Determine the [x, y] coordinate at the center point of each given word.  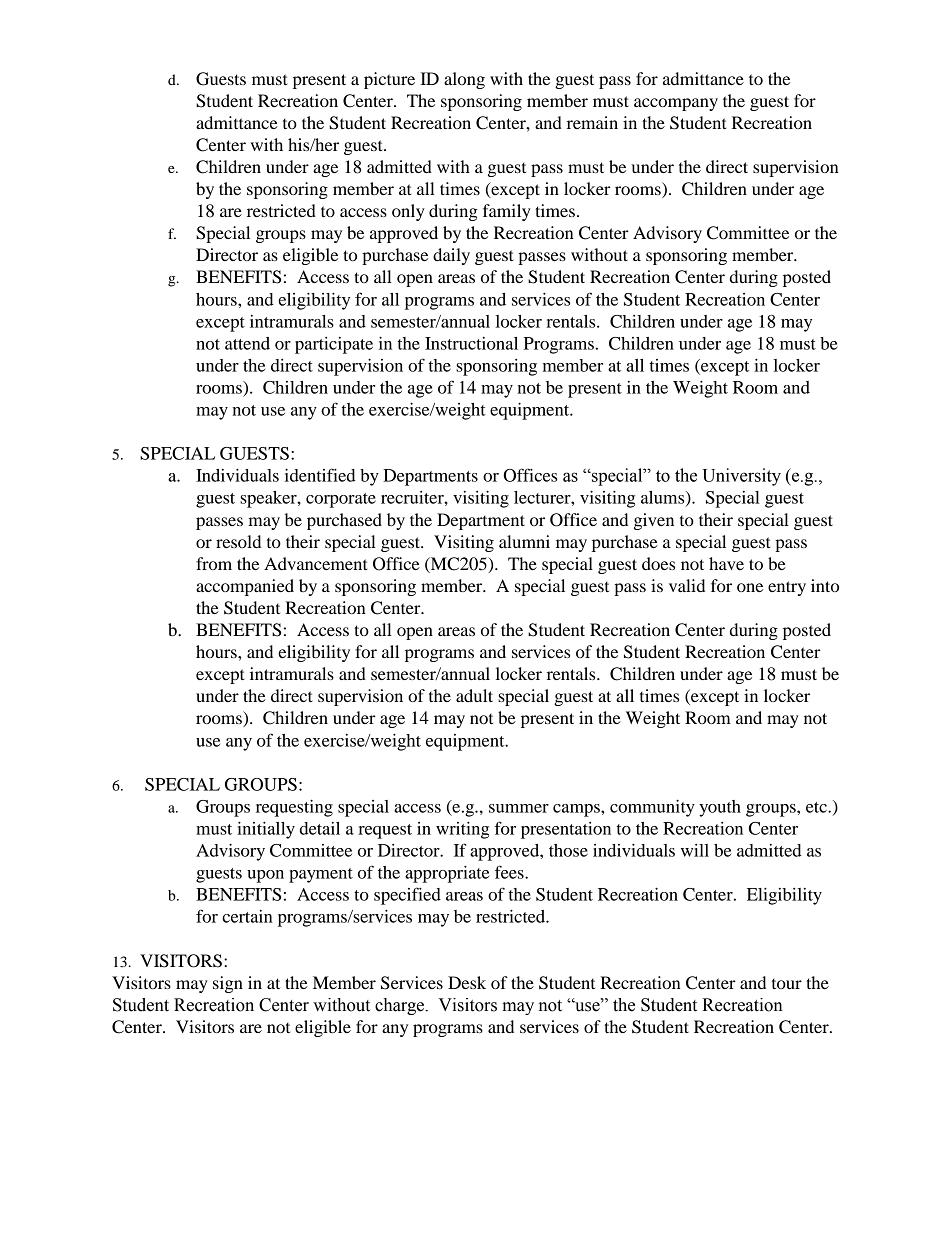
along [464, 80]
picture [389, 80]
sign [228, 984]
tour [787, 984]
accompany [676, 104]
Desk [467, 982]
